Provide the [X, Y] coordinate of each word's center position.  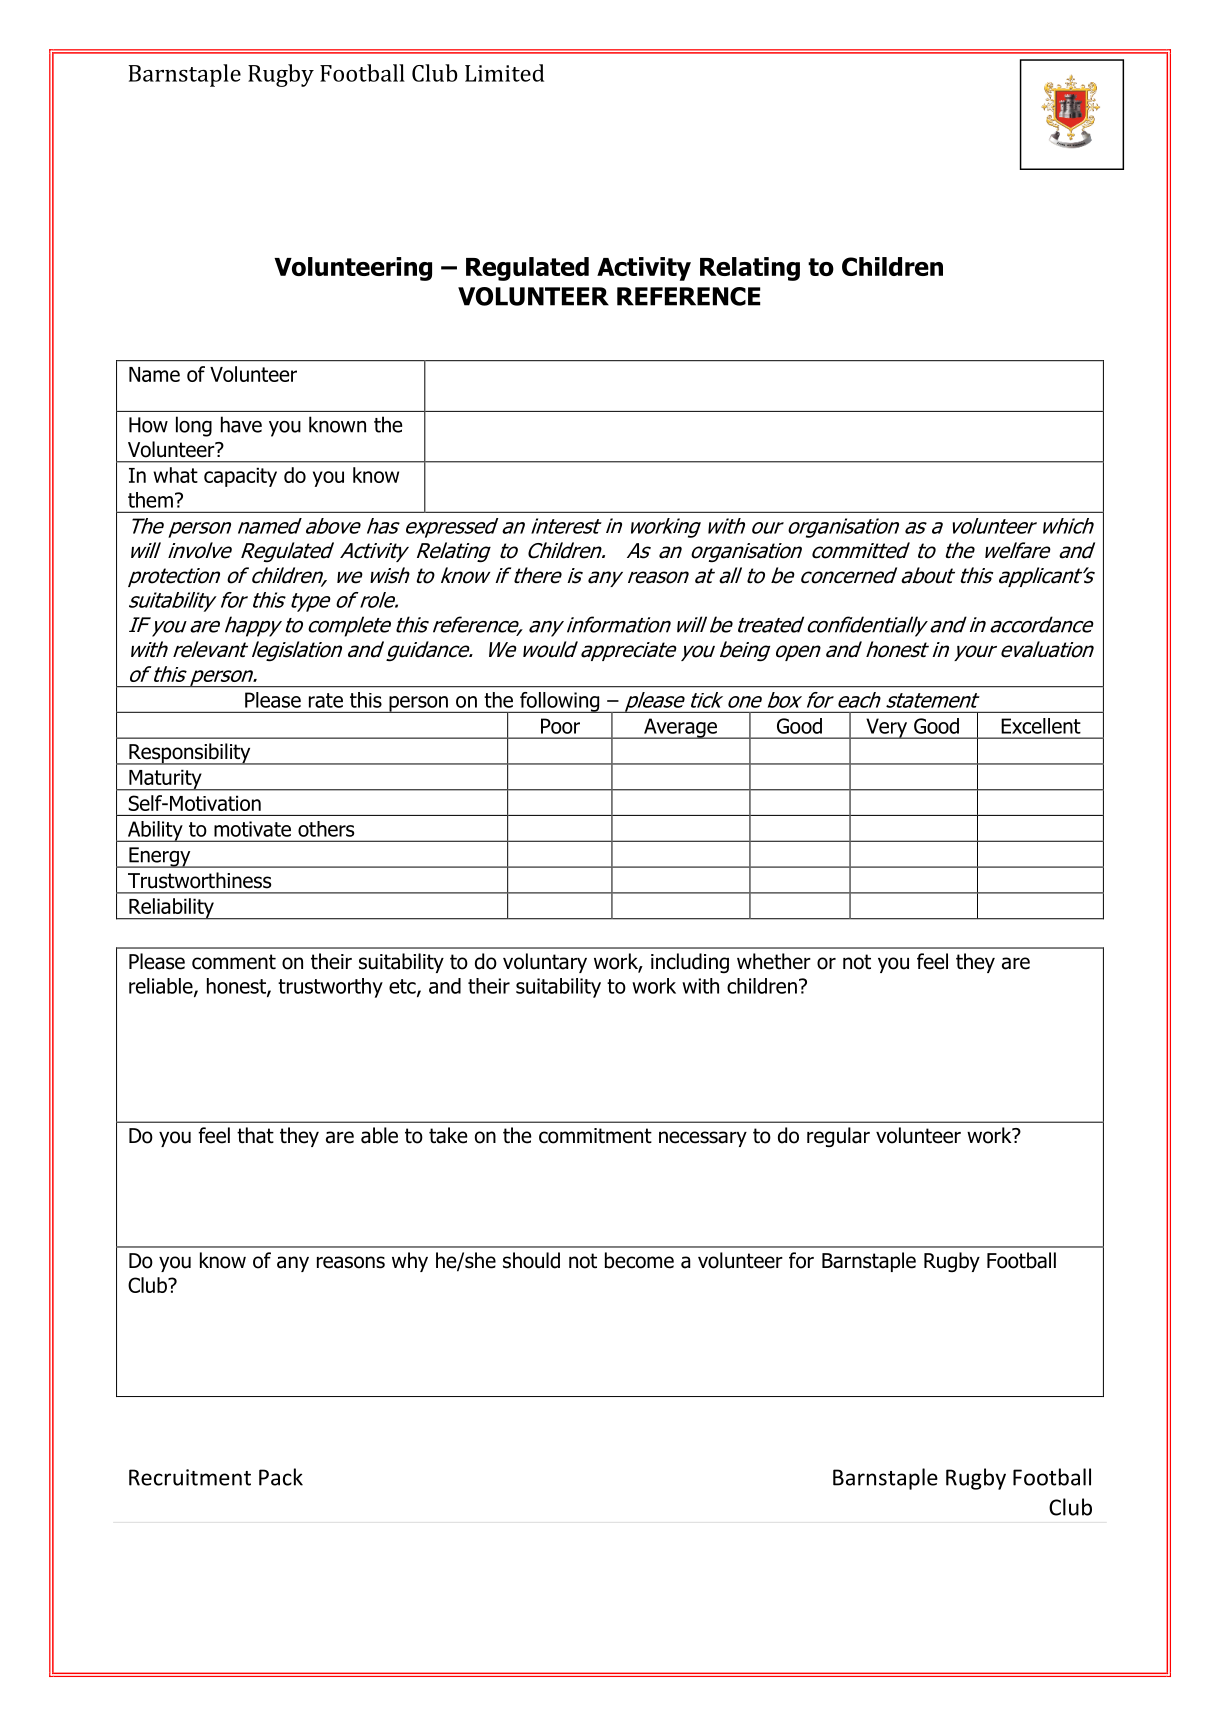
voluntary [545, 963]
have [241, 424]
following [560, 702]
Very [886, 728]
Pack [281, 1477]
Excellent [1041, 726]
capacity [240, 477]
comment [234, 962]
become [639, 1260]
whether [774, 961]
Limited [504, 73]
